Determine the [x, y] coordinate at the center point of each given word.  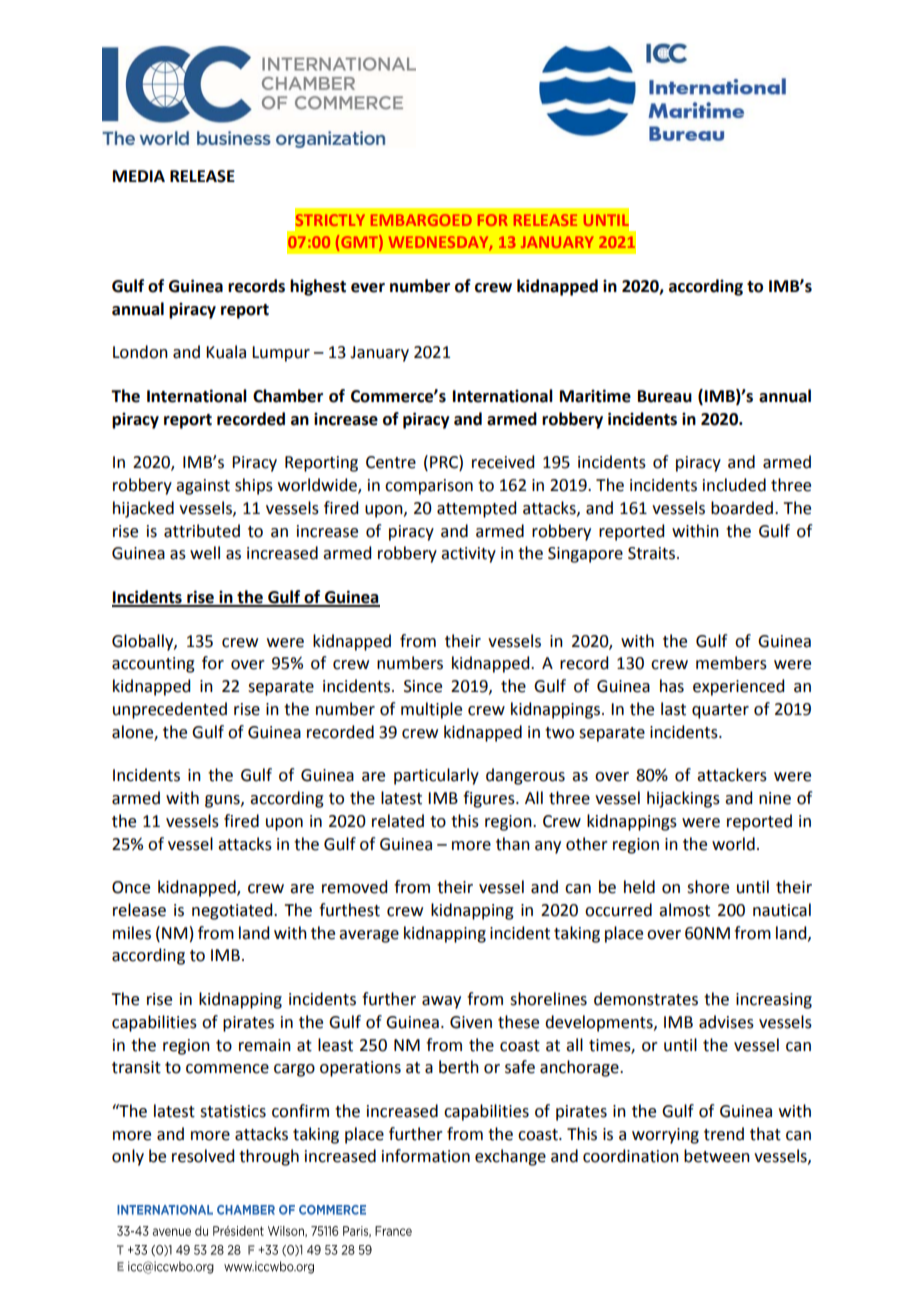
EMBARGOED [421, 220]
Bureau [665, 396]
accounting [153, 665]
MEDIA [139, 176]
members [731, 663]
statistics [233, 1111]
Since [423, 686]
